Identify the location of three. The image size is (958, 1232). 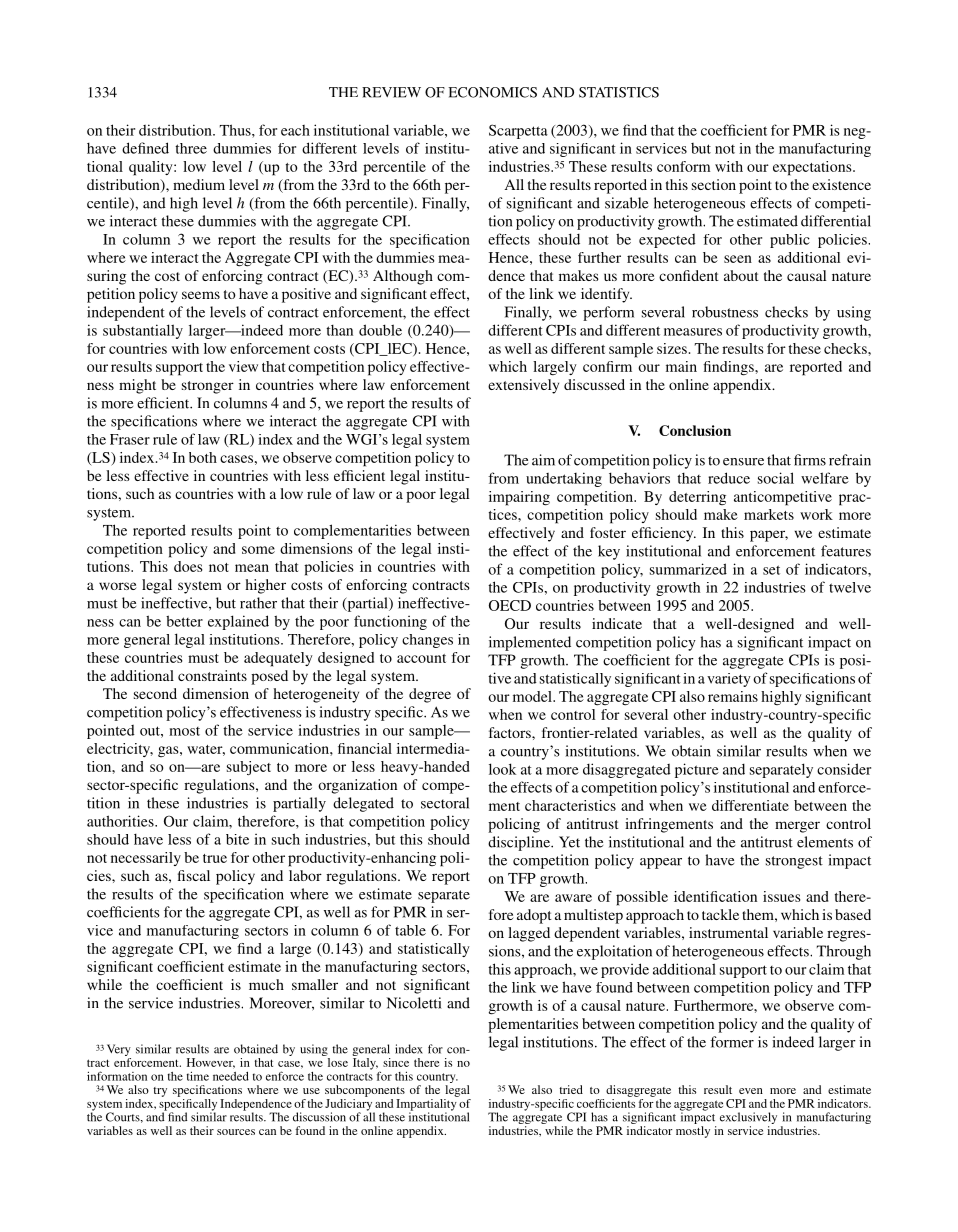
(191, 148).
